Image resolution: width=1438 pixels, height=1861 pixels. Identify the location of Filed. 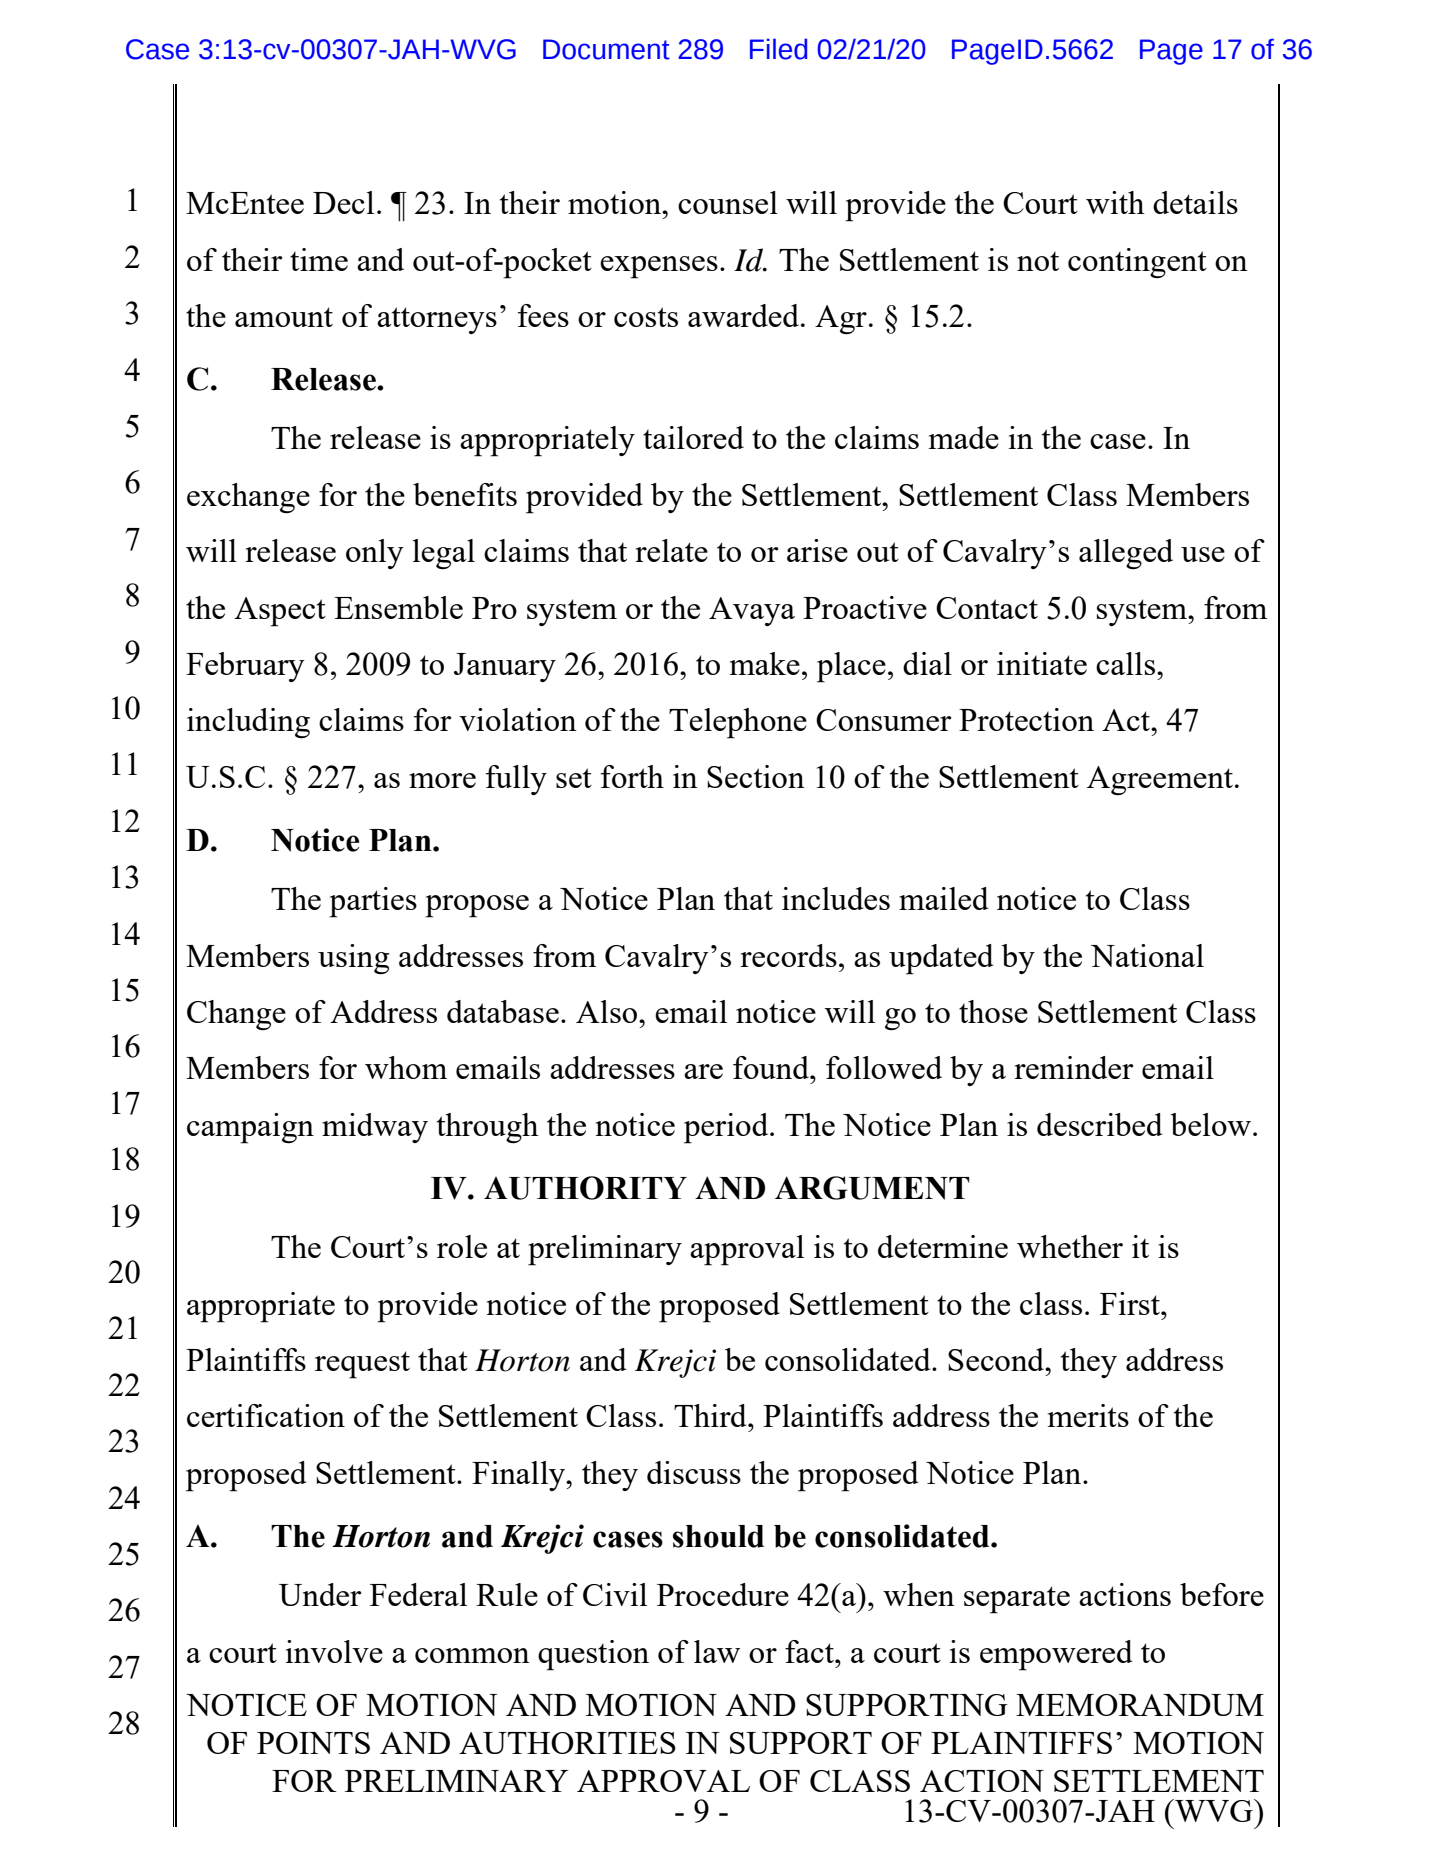
(778, 49).
